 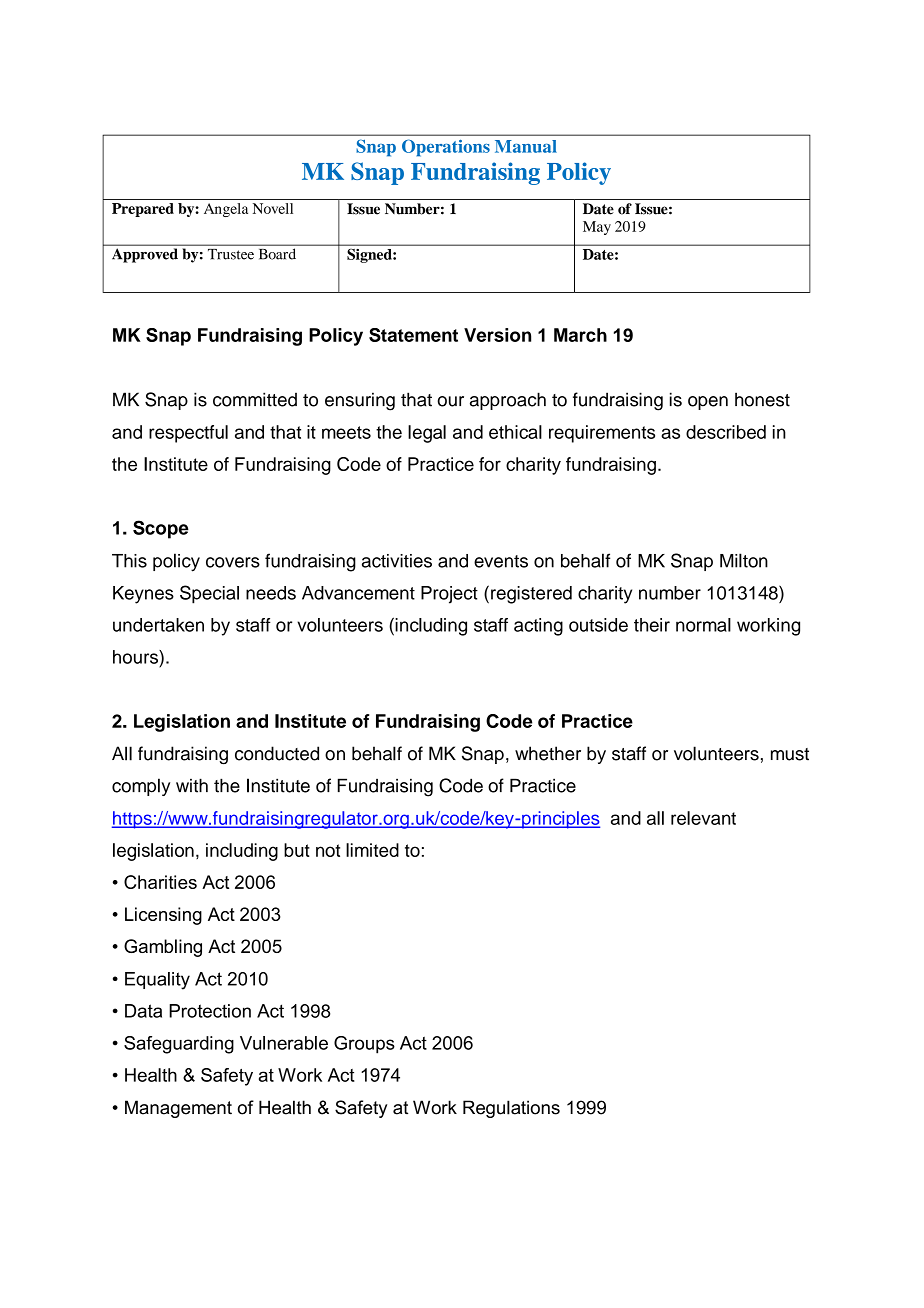 I want to click on Operations, so click(x=446, y=148).
